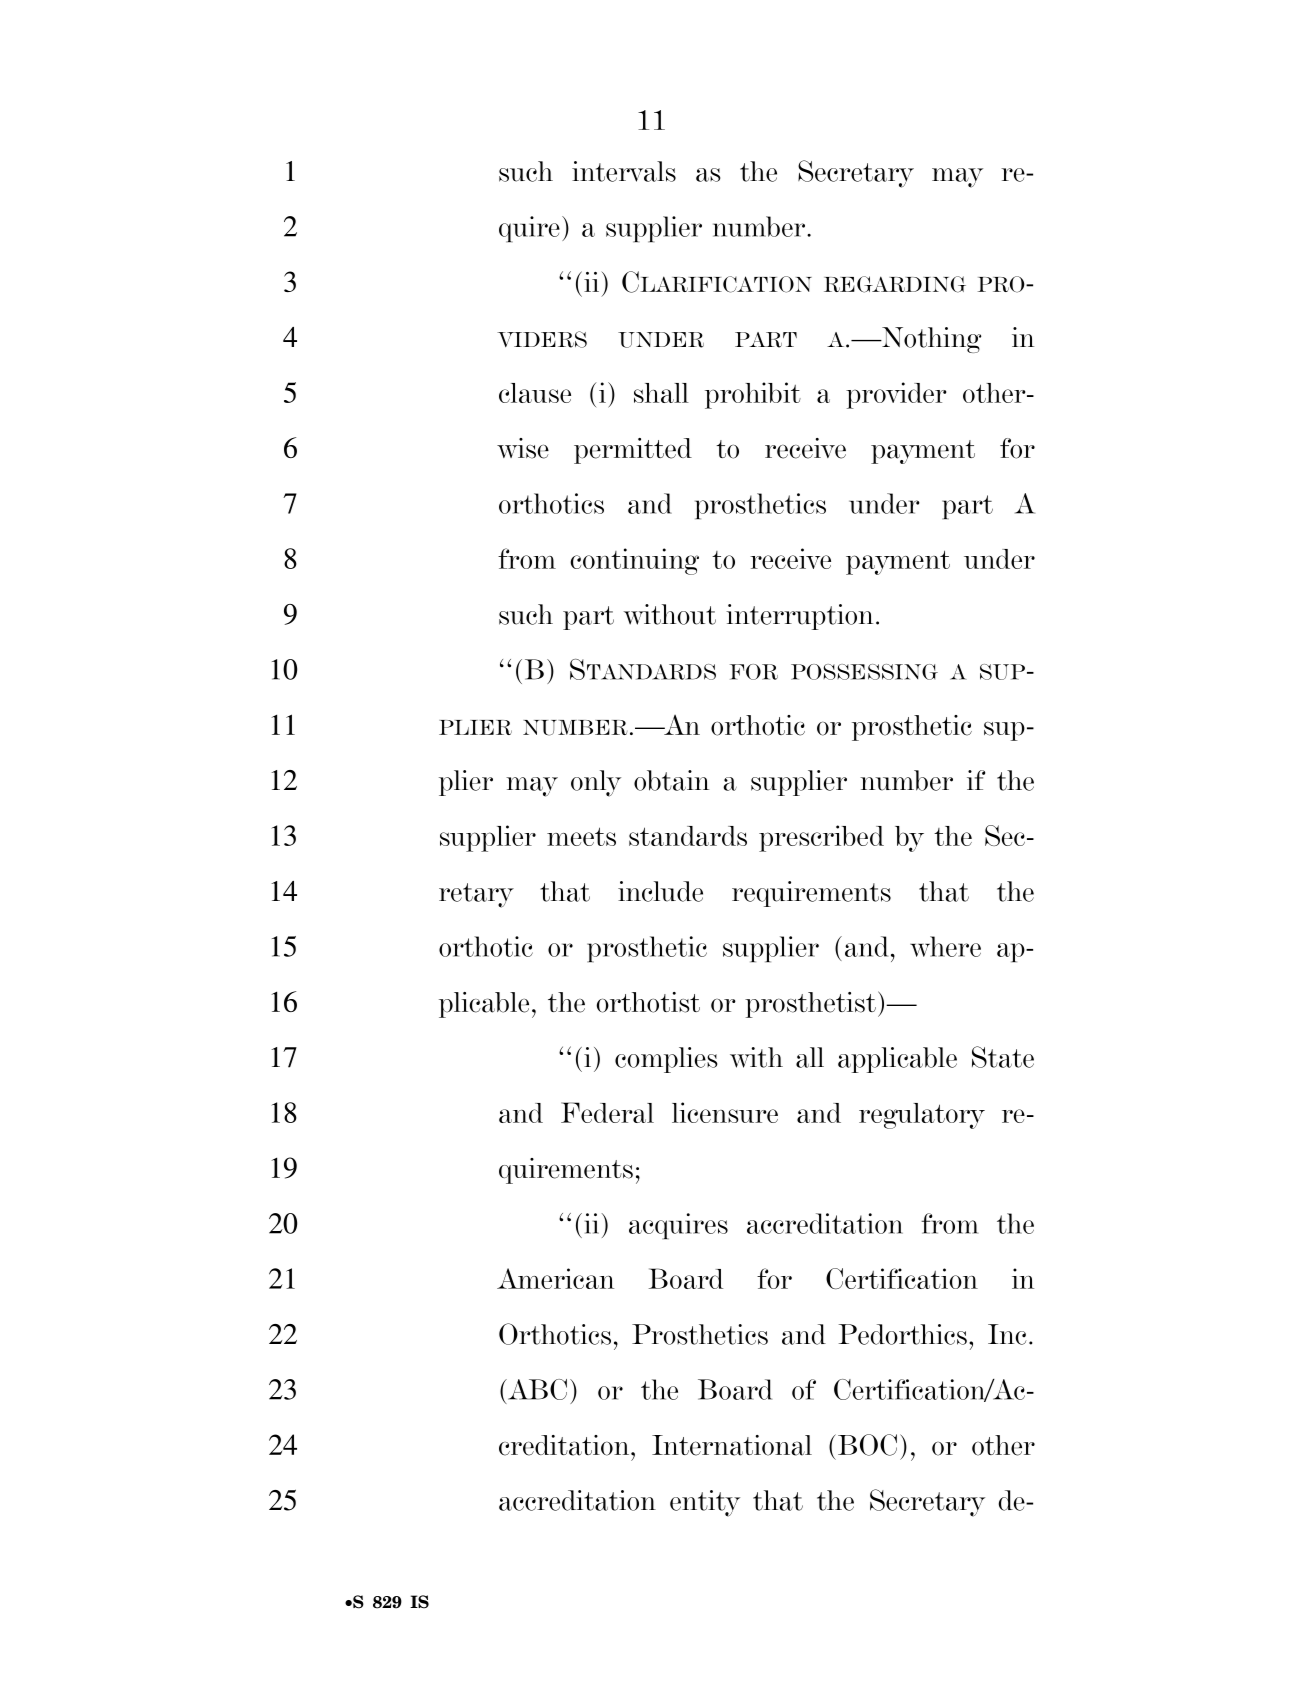 This screenshot has height=1687, width=1303. Describe the element at coordinates (607, 1112) in the screenshot. I see `Federal` at that location.
